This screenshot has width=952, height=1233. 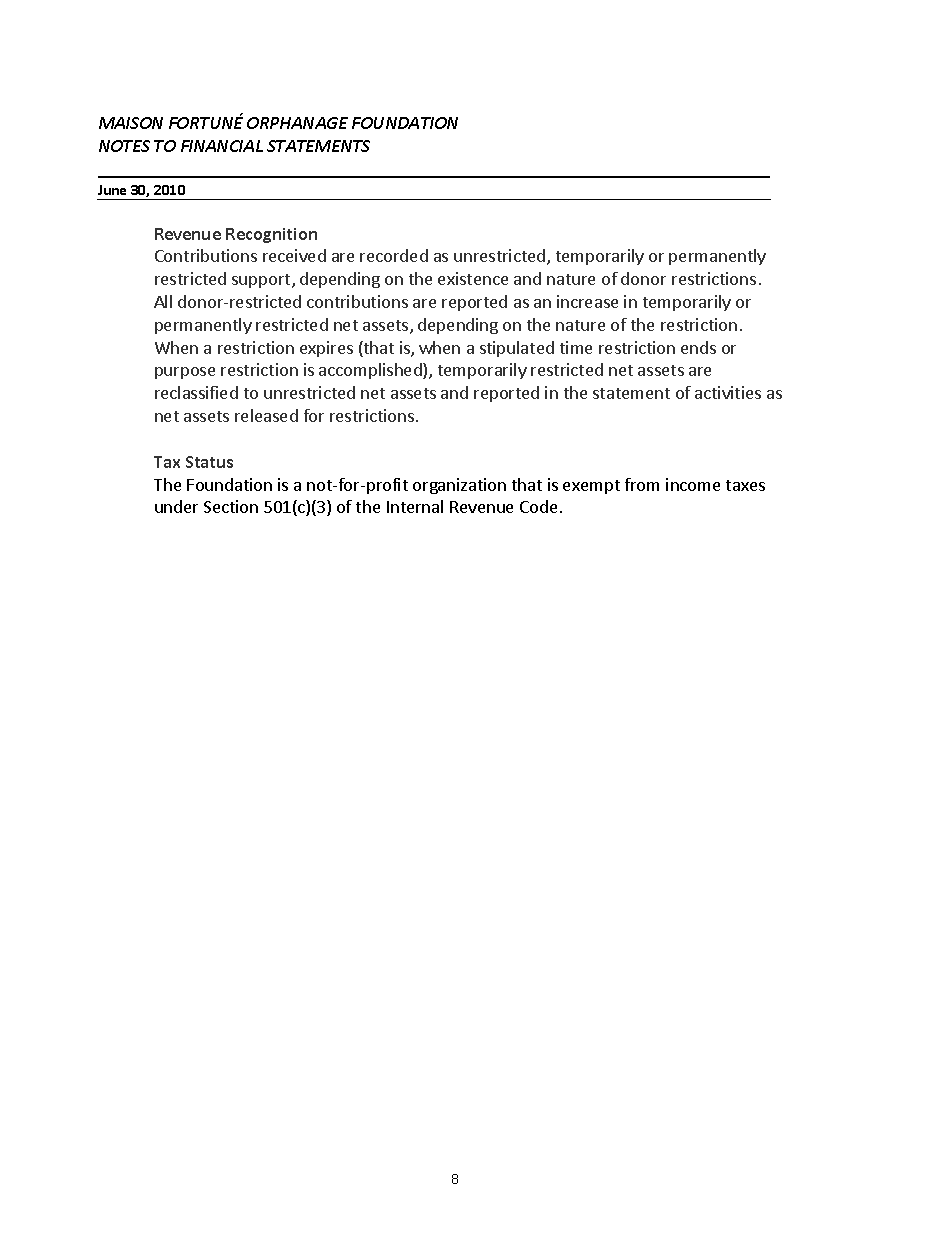 What do you see at coordinates (176, 506) in the screenshot?
I see `under` at bounding box center [176, 506].
